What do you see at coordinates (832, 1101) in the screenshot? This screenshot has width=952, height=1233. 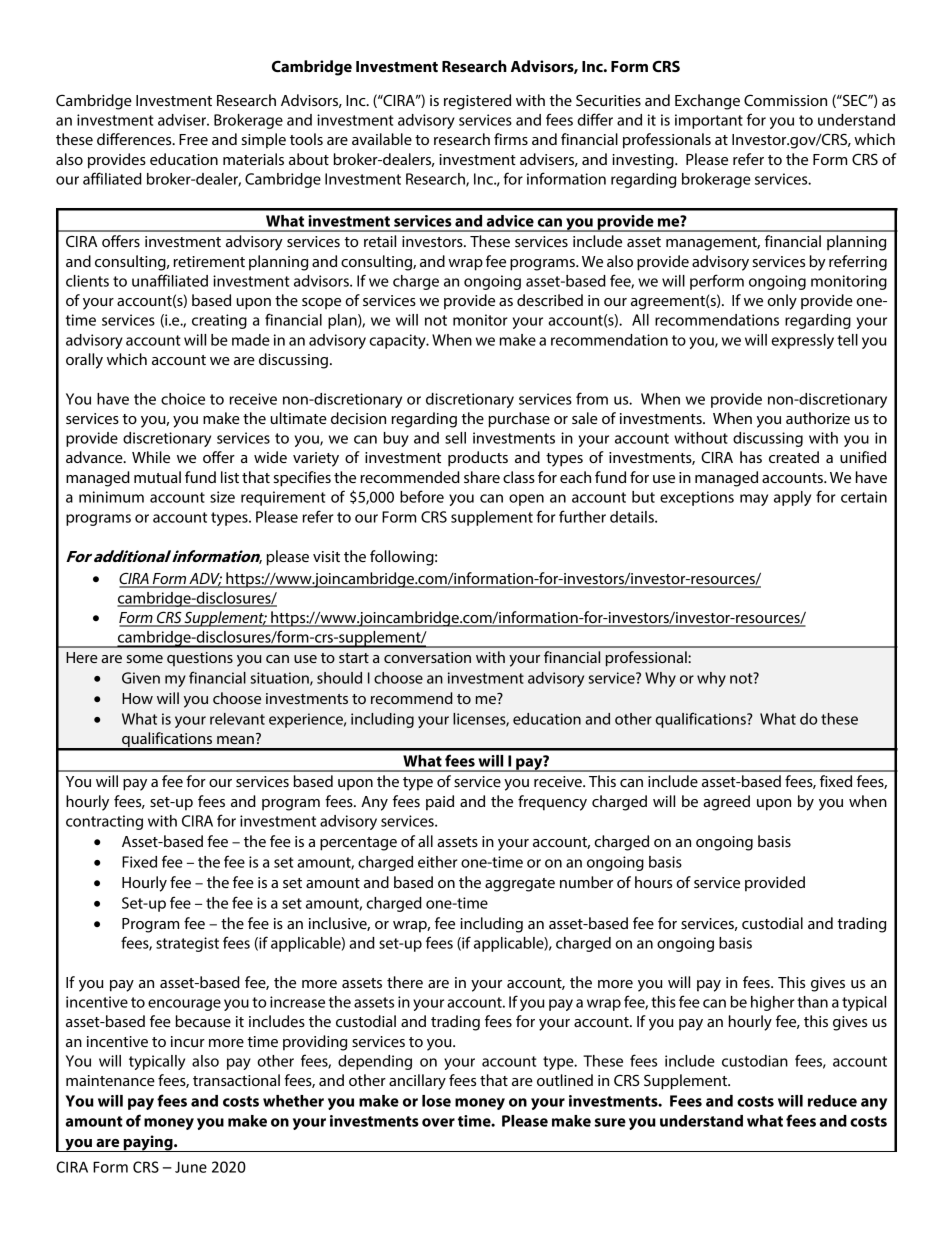 I see `reduce` at bounding box center [832, 1101].
